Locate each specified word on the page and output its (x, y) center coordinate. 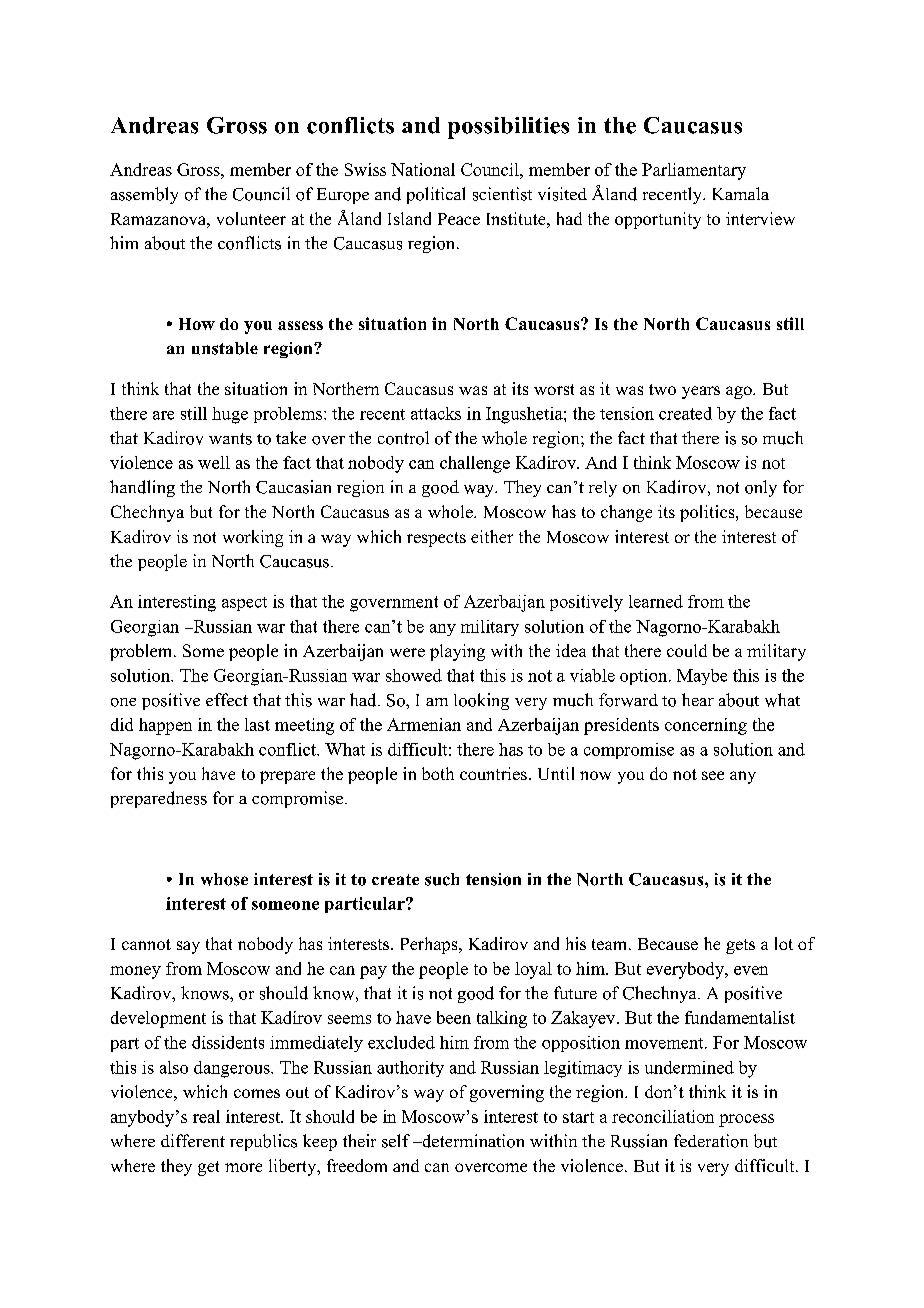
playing (457, 652)
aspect (244, 604)
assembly (144, 195)
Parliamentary (694, 171)
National (423, 169)
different (193, 1140)
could (687, 650)
